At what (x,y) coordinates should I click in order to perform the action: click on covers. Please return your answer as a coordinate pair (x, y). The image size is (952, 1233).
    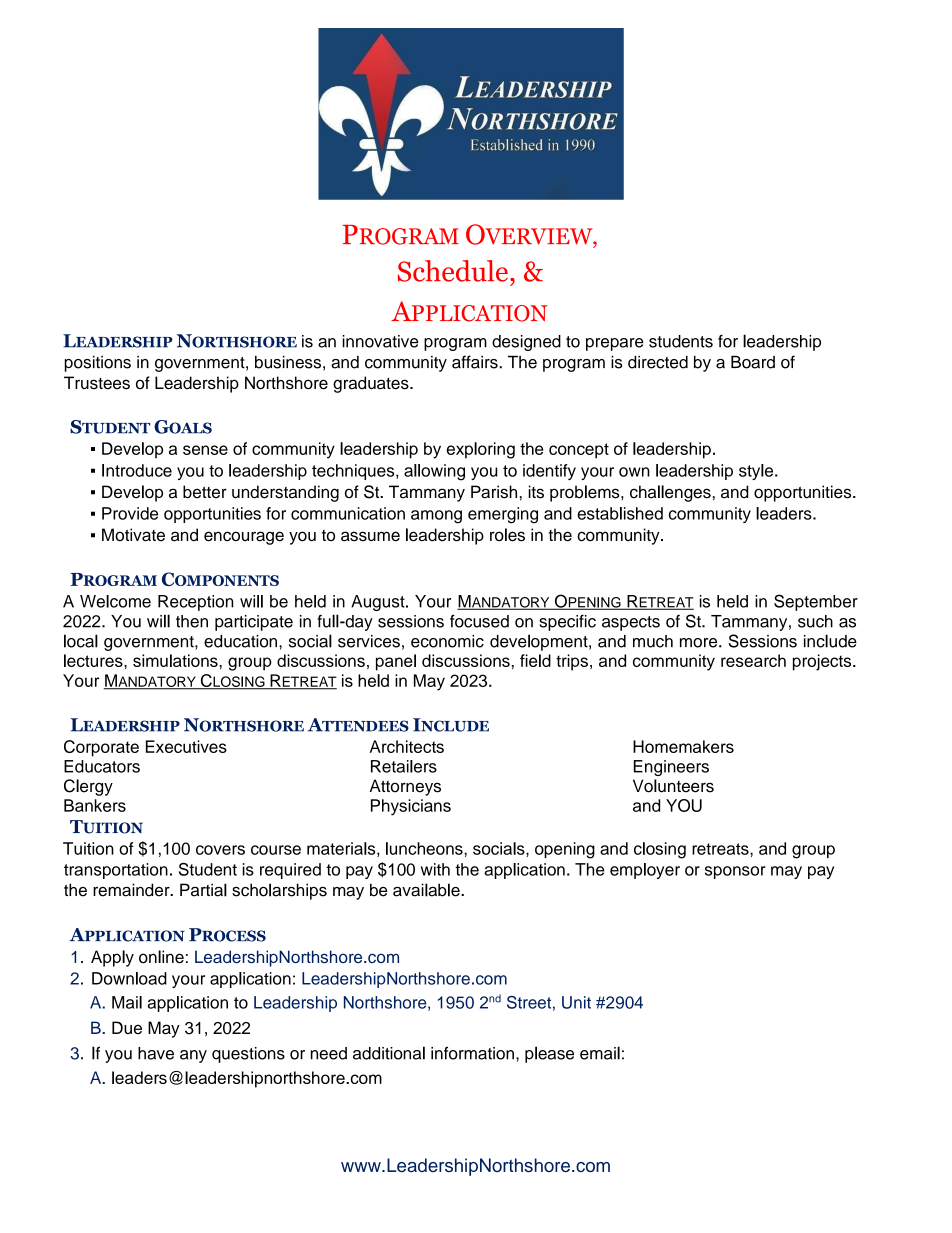
    Looking at the image, I should click on (220, 850).
